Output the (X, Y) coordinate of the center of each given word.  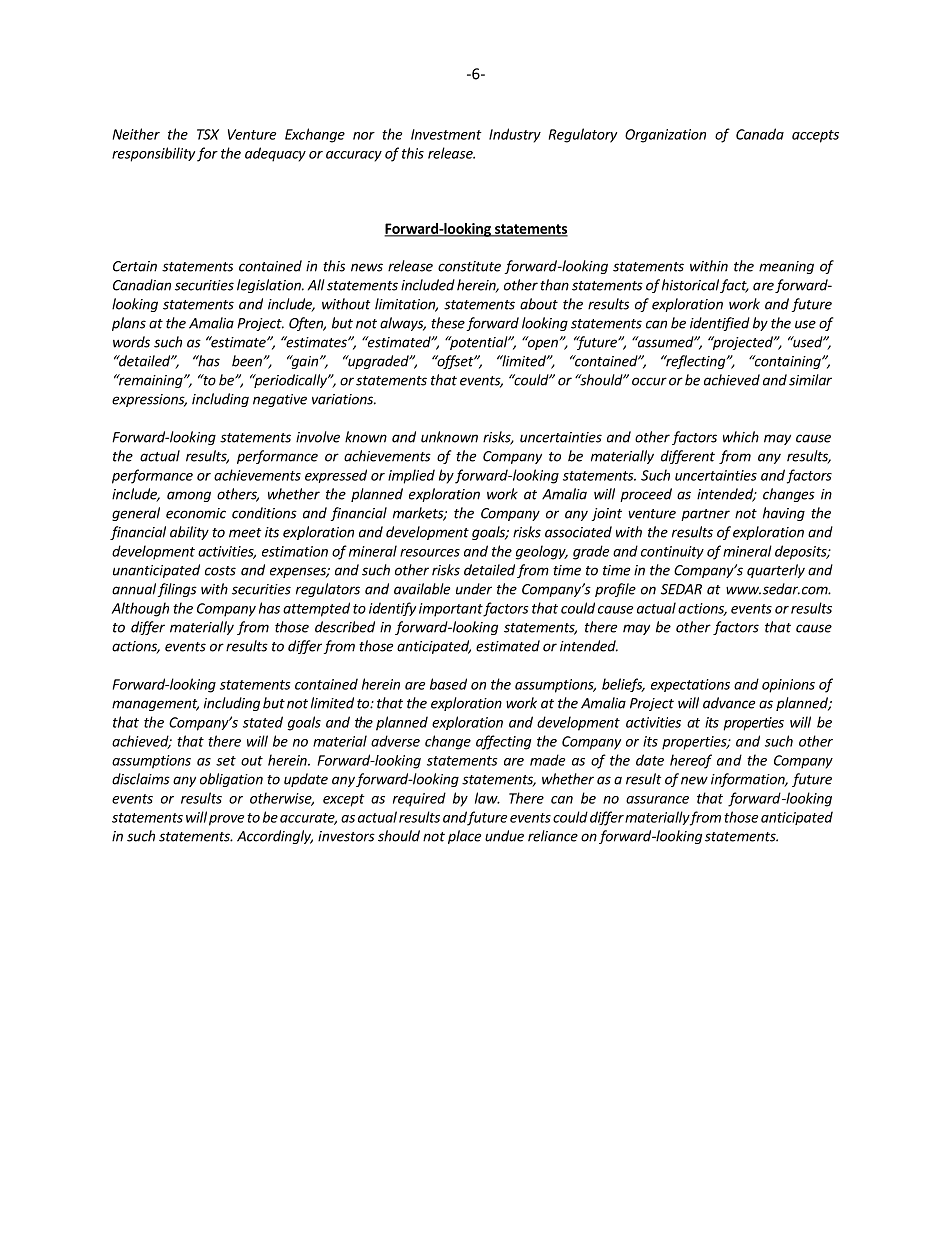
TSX (208, 134)
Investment (446, 134)
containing (787, 362)
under (474, 589)
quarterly (776, 571)
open (541, 343)
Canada (760, 134)
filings (177, 590)
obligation (231, 780)
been (247, 361)
